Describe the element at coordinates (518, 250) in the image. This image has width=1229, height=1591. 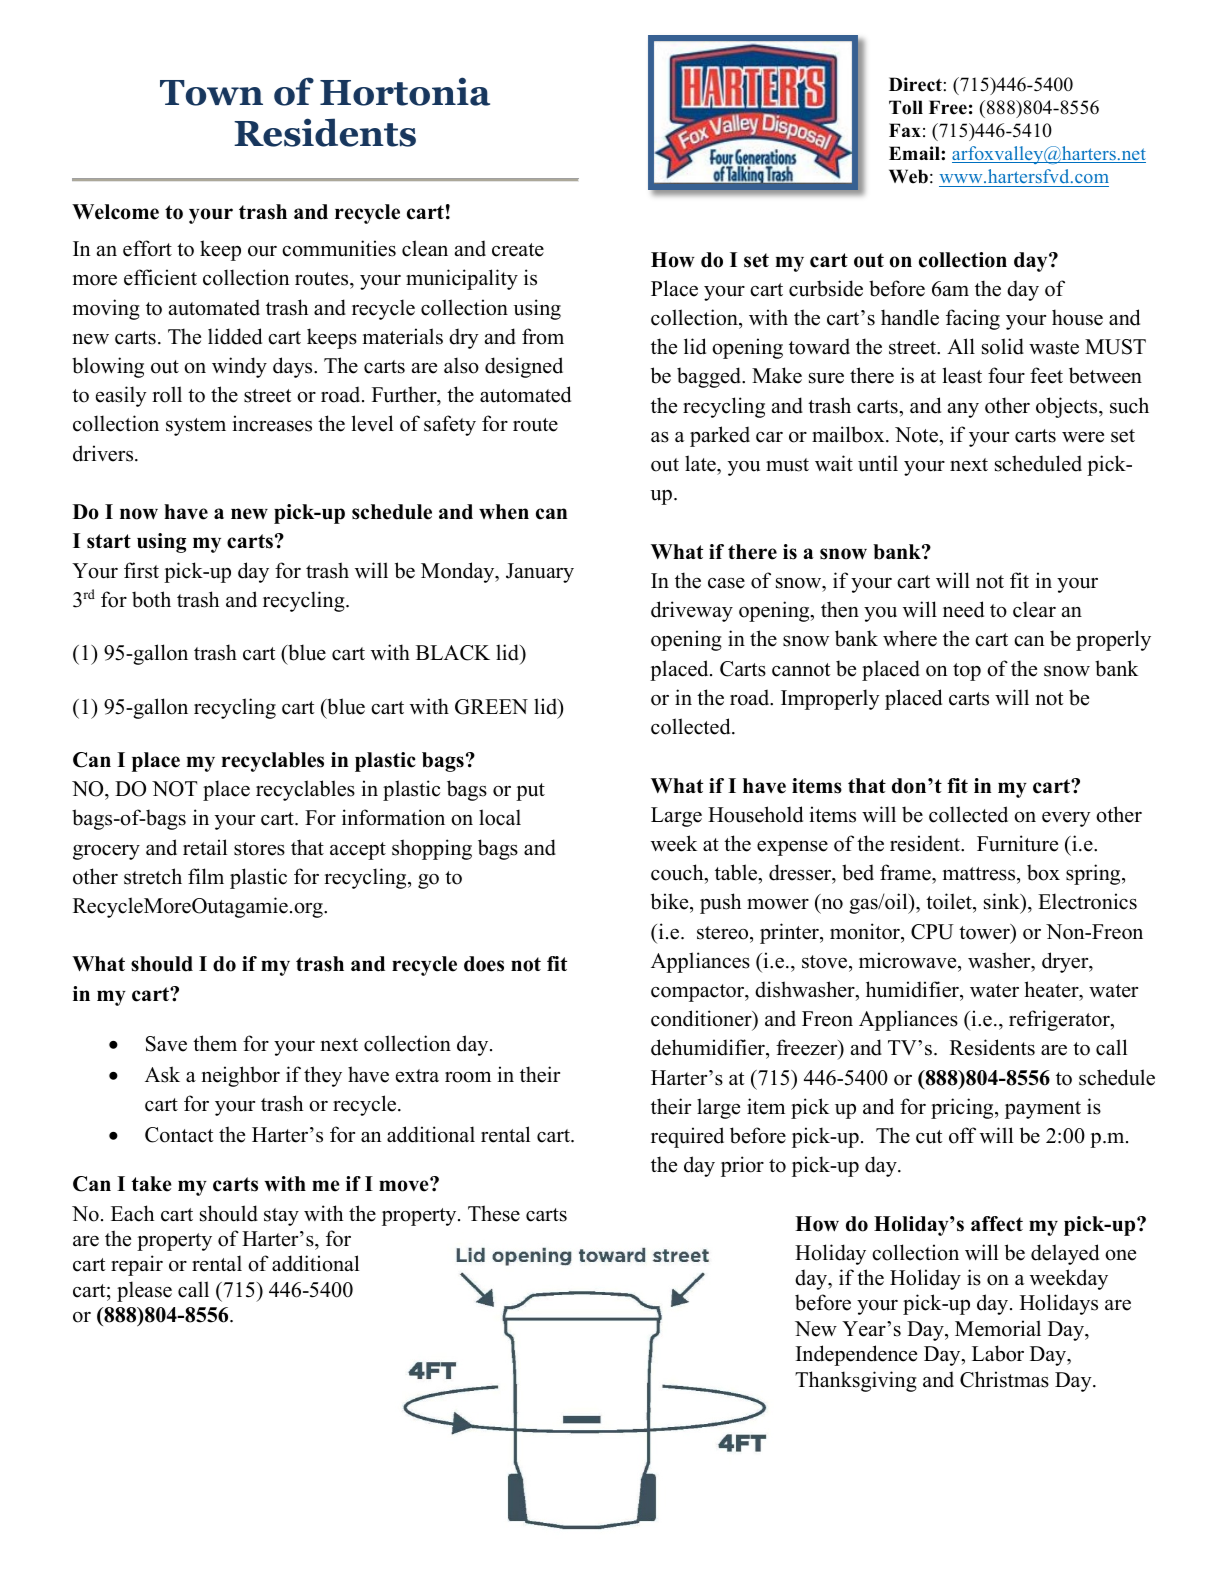
I see `create` at that location.
